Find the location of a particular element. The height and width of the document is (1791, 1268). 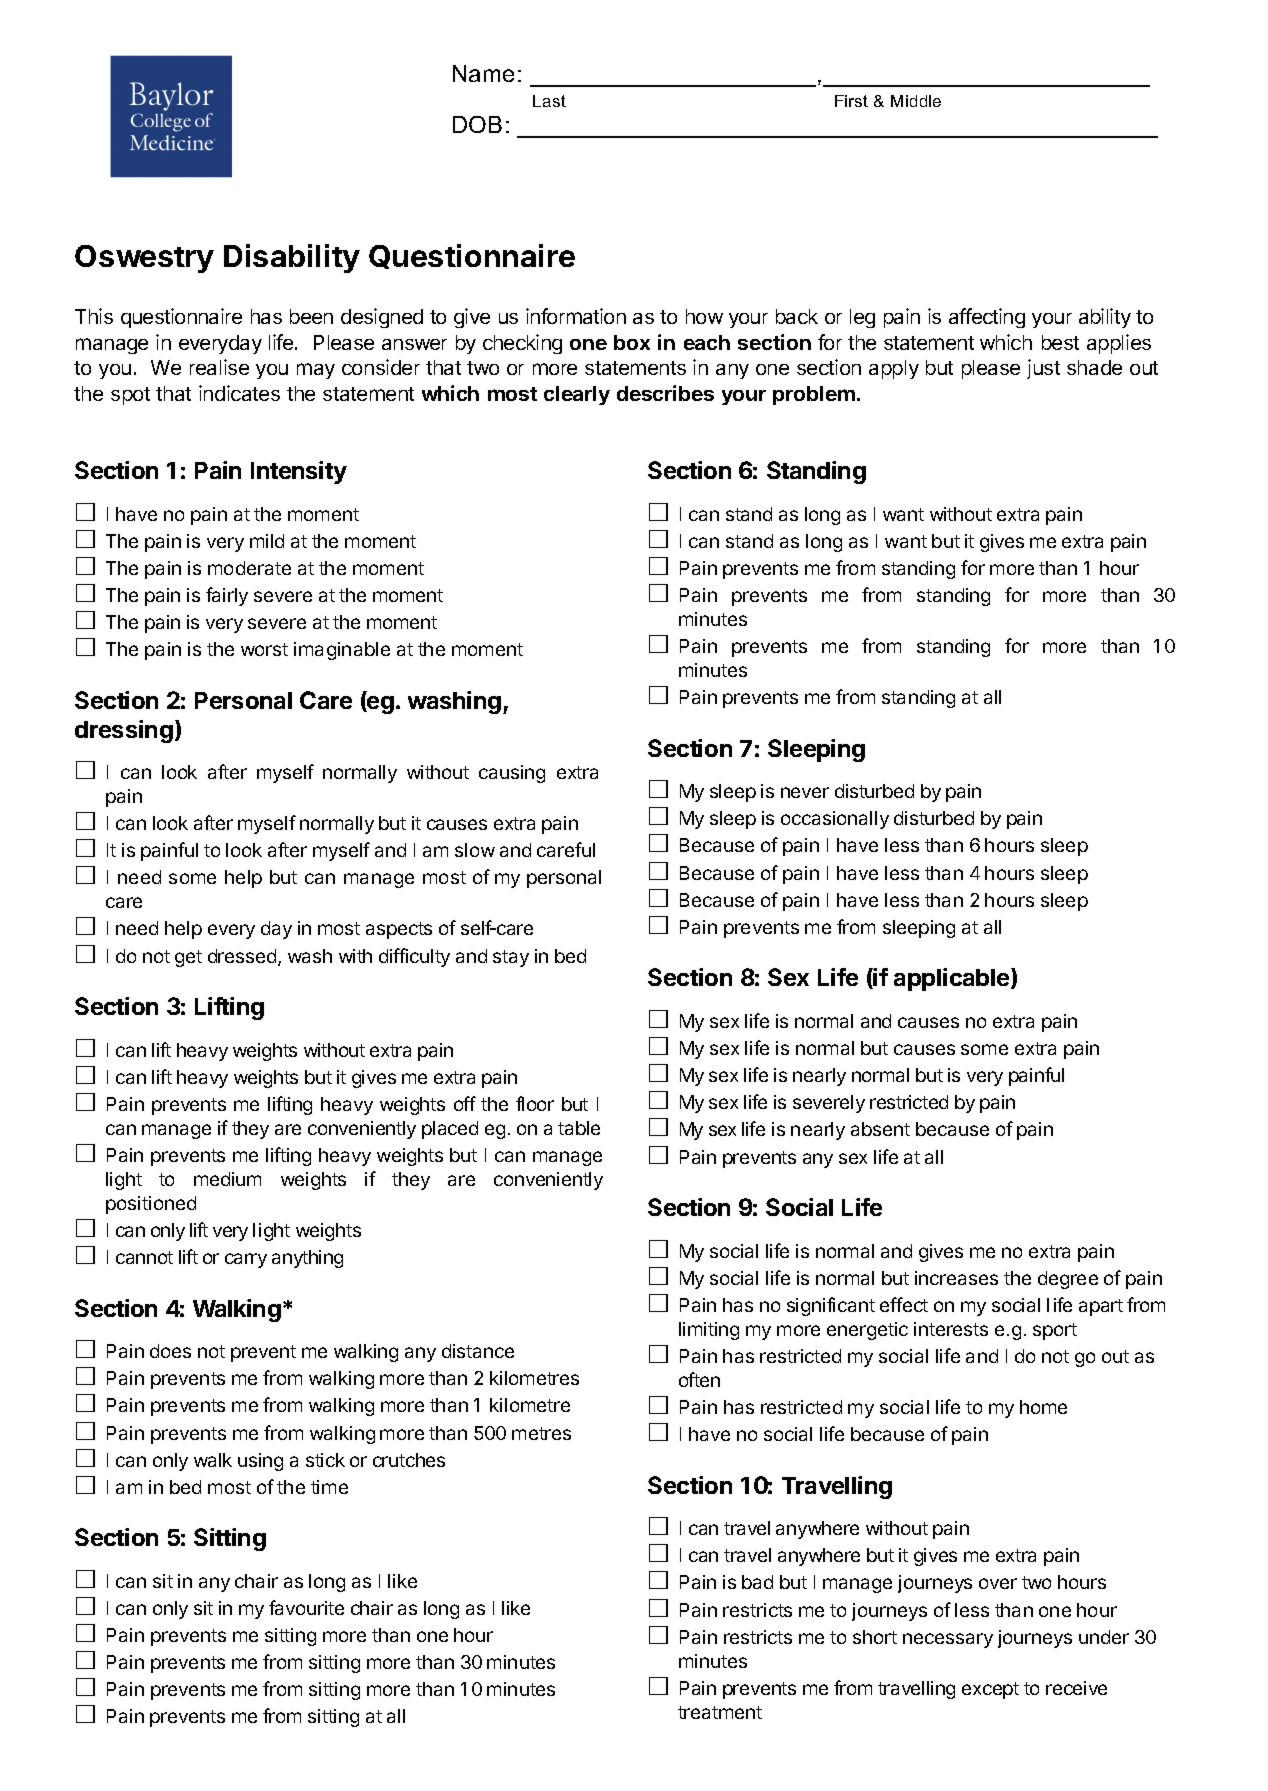

applicable is located at coordinates (953, 979).
